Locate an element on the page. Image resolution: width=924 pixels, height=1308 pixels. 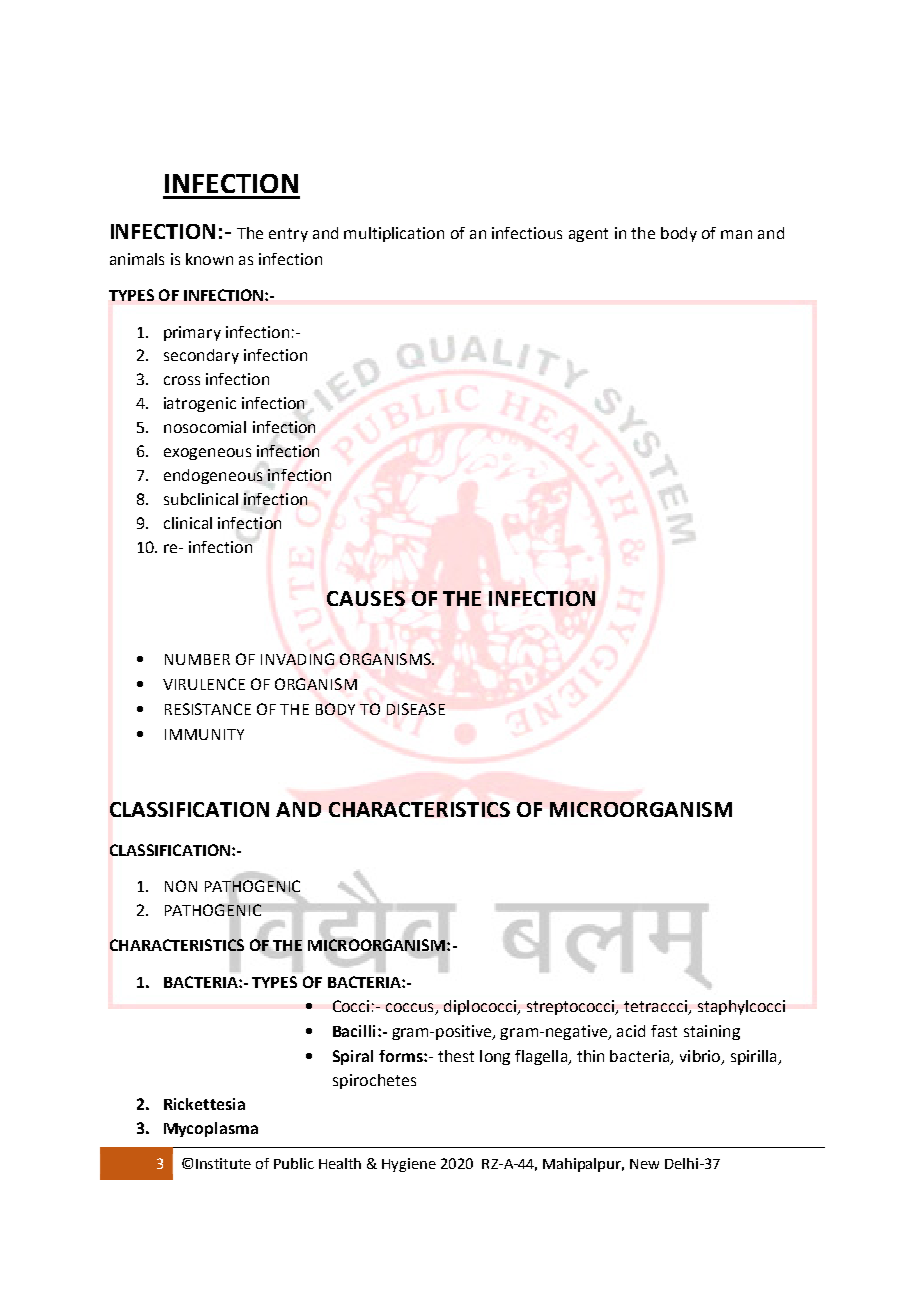
known is located at coordinates (209, 259).
